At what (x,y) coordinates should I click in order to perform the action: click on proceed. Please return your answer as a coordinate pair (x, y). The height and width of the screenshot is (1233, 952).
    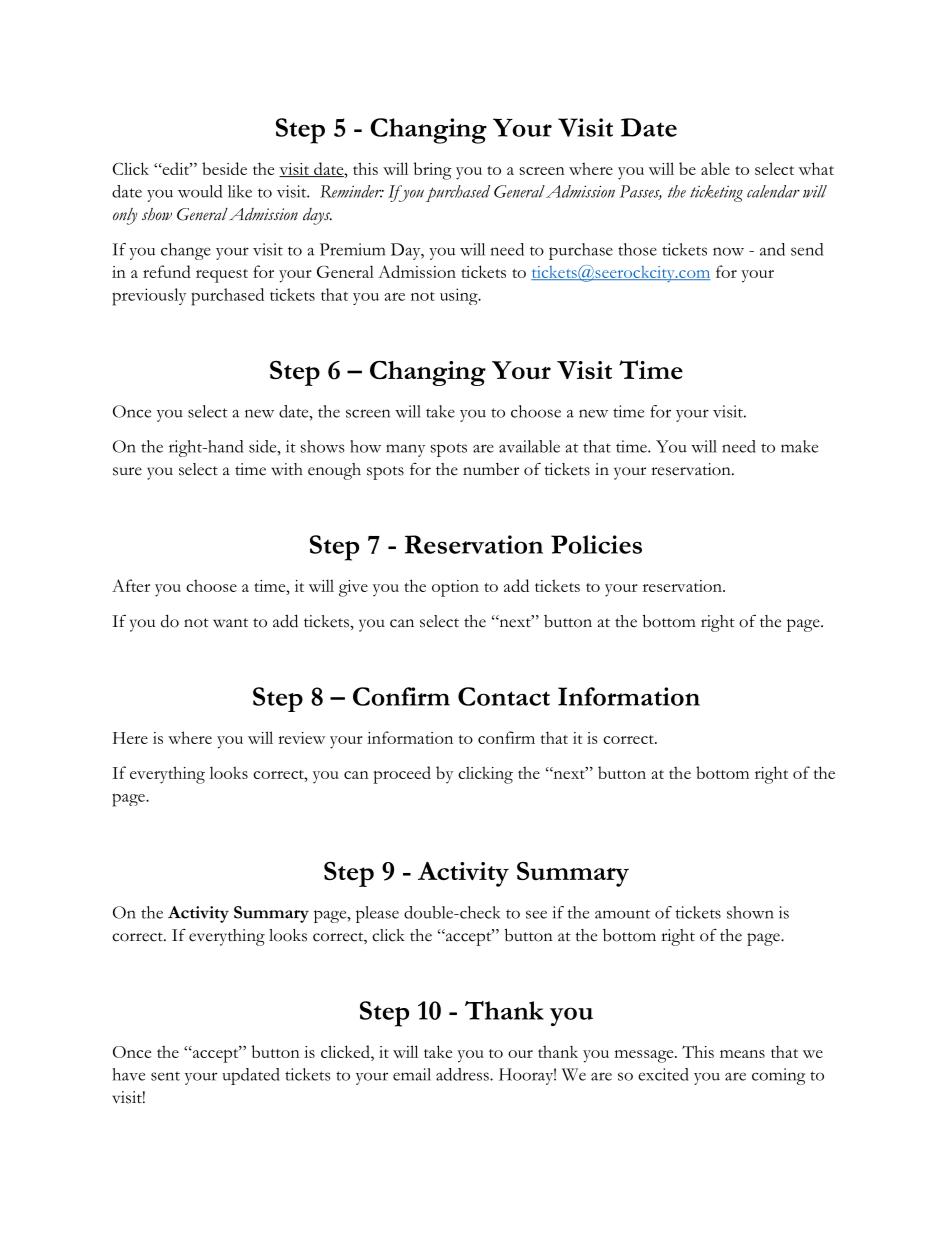
    Looking at the image, I should click on (402, 775).
